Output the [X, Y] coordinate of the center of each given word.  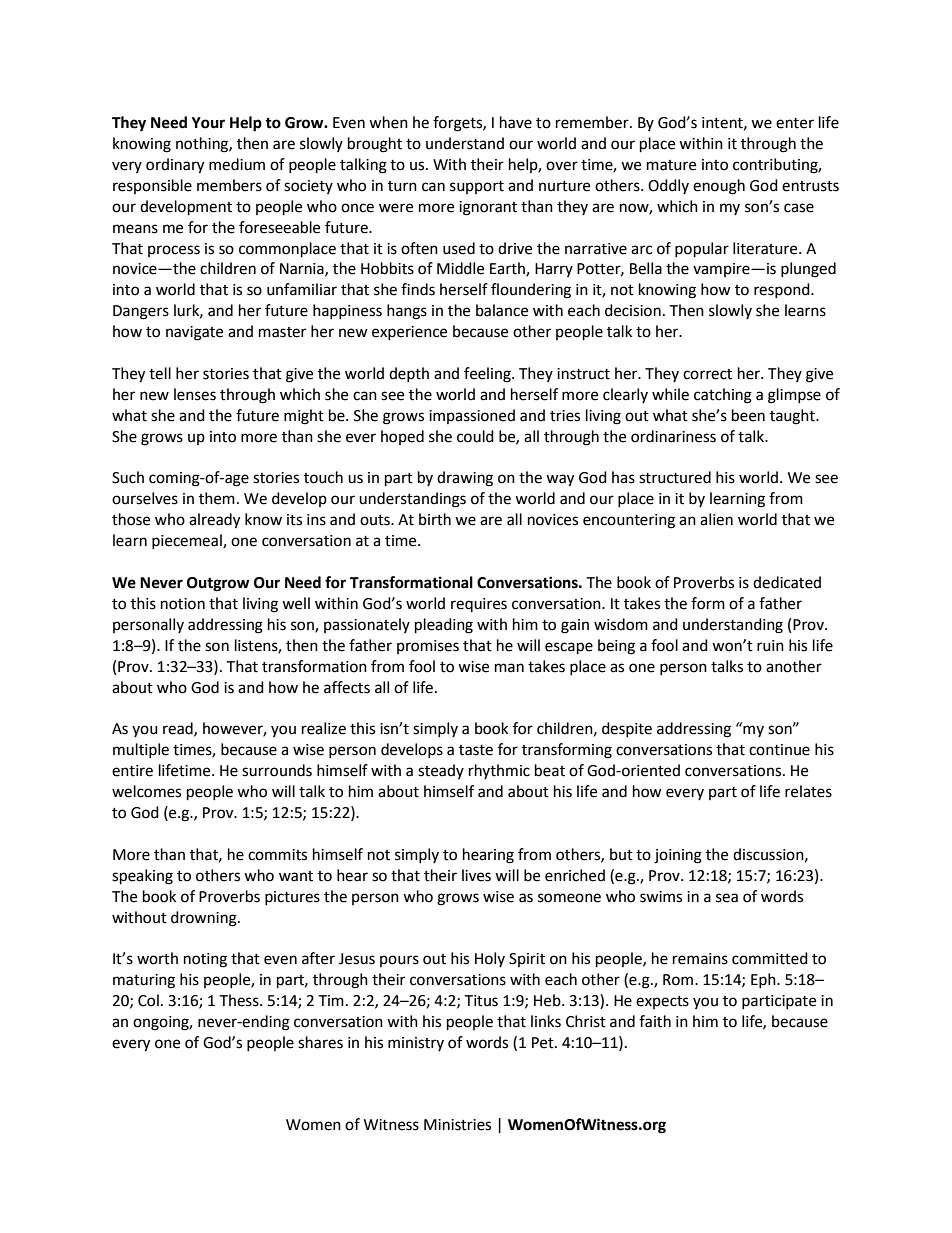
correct [707, 374]
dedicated [787, 582]
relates [808, 791]
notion [183, 604]
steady [441, 771]
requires [479, 605]
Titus [481, 1001]
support [477, 187]
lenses [195, 394]
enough [719, 187]
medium [237, 164]
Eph [764, 980]
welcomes [146, 791]
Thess [240, 1000]
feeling [488, 375]
